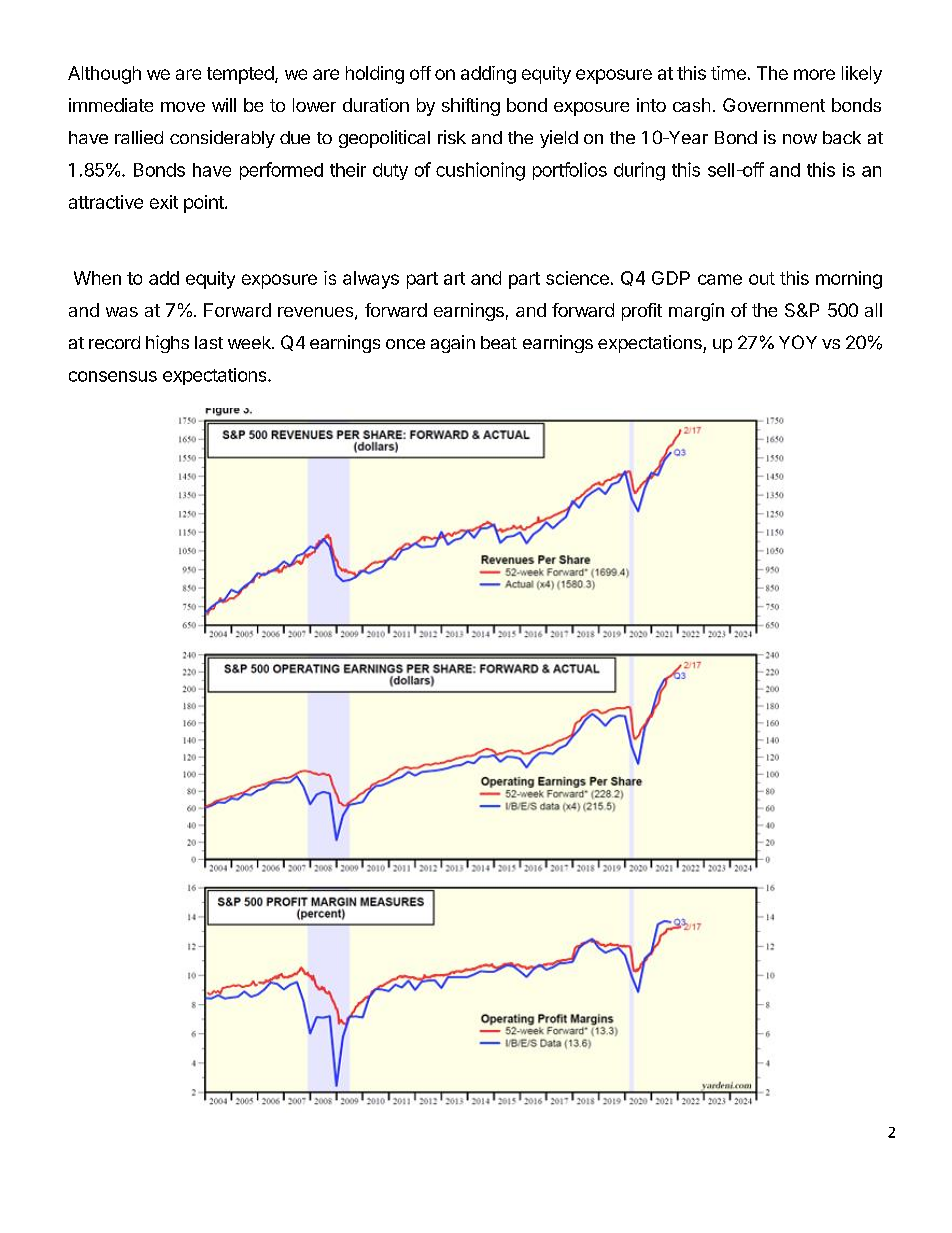  What do you see at coordinates (488, 75) in the screenshot?
I see `adding` at bounding box center [488, 75].
